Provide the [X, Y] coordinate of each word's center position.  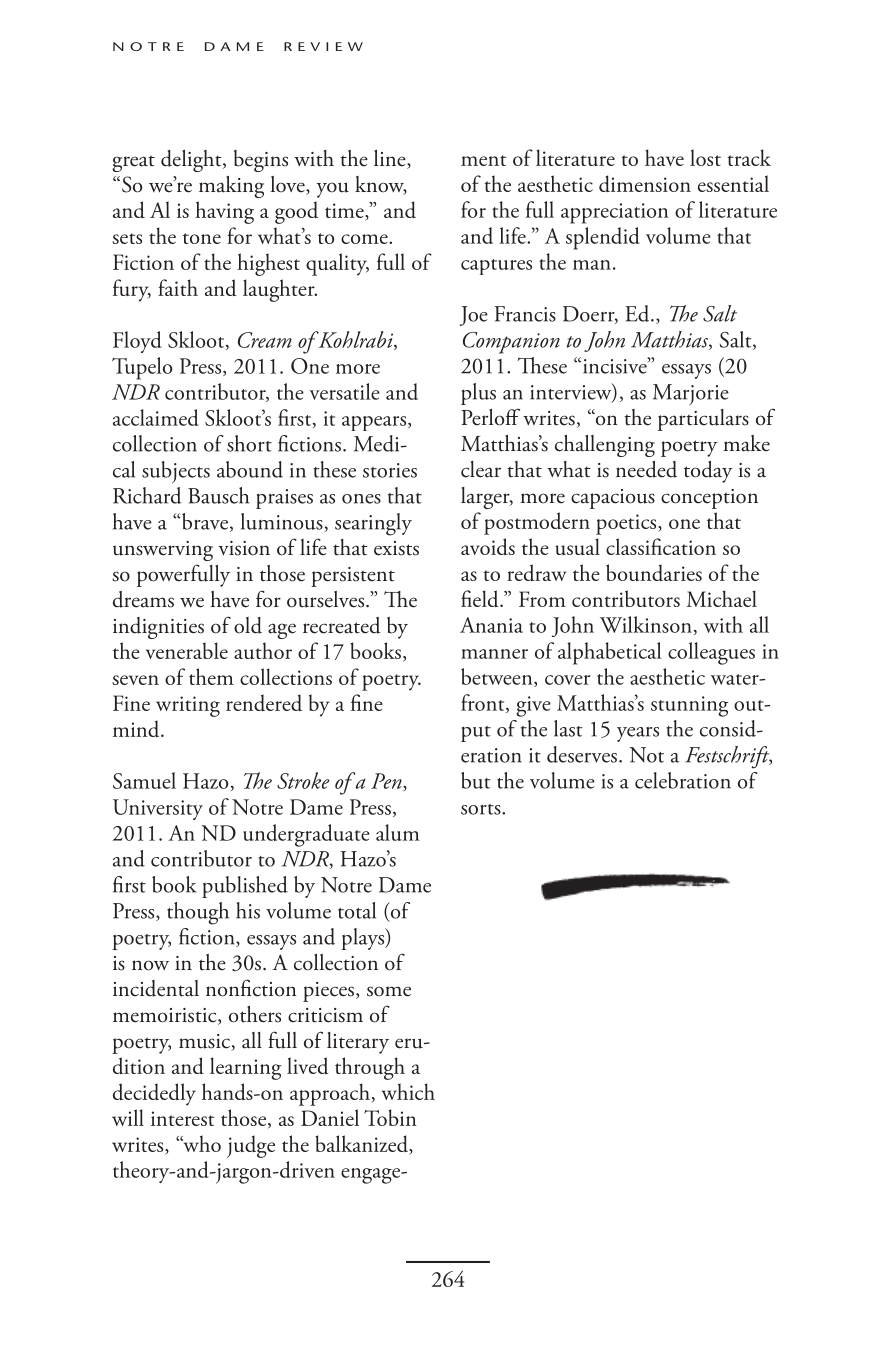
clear [481, 469]
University [158, 809]
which [408, 1091]
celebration [683, 780]
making [231, 187]
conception [709, 499]
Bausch [218, 495]
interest [182, 1118]
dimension [645, 183]
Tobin [390, 1117]
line [391, 159]
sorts [482, 809]
